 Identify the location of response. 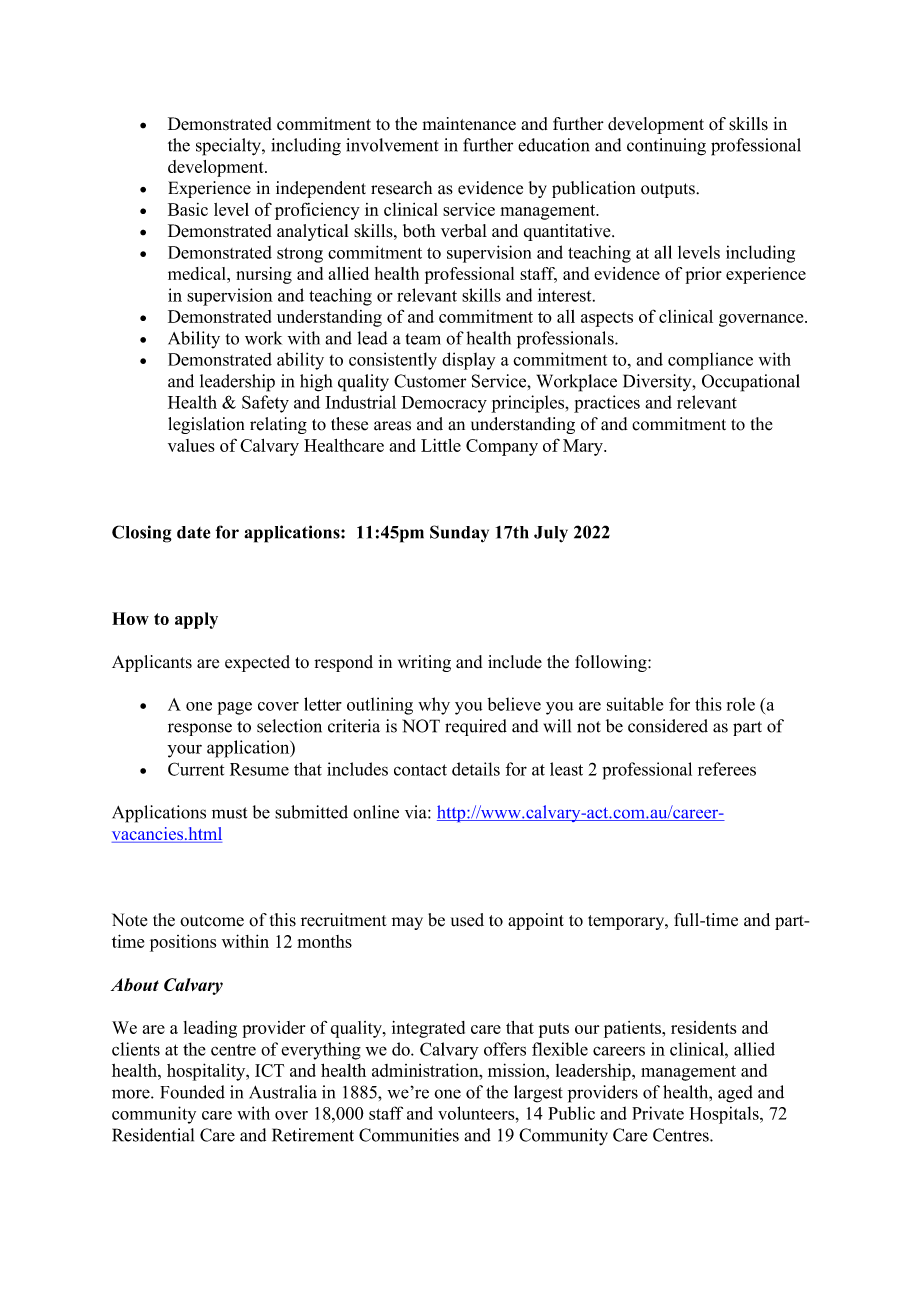
(200, 729).
